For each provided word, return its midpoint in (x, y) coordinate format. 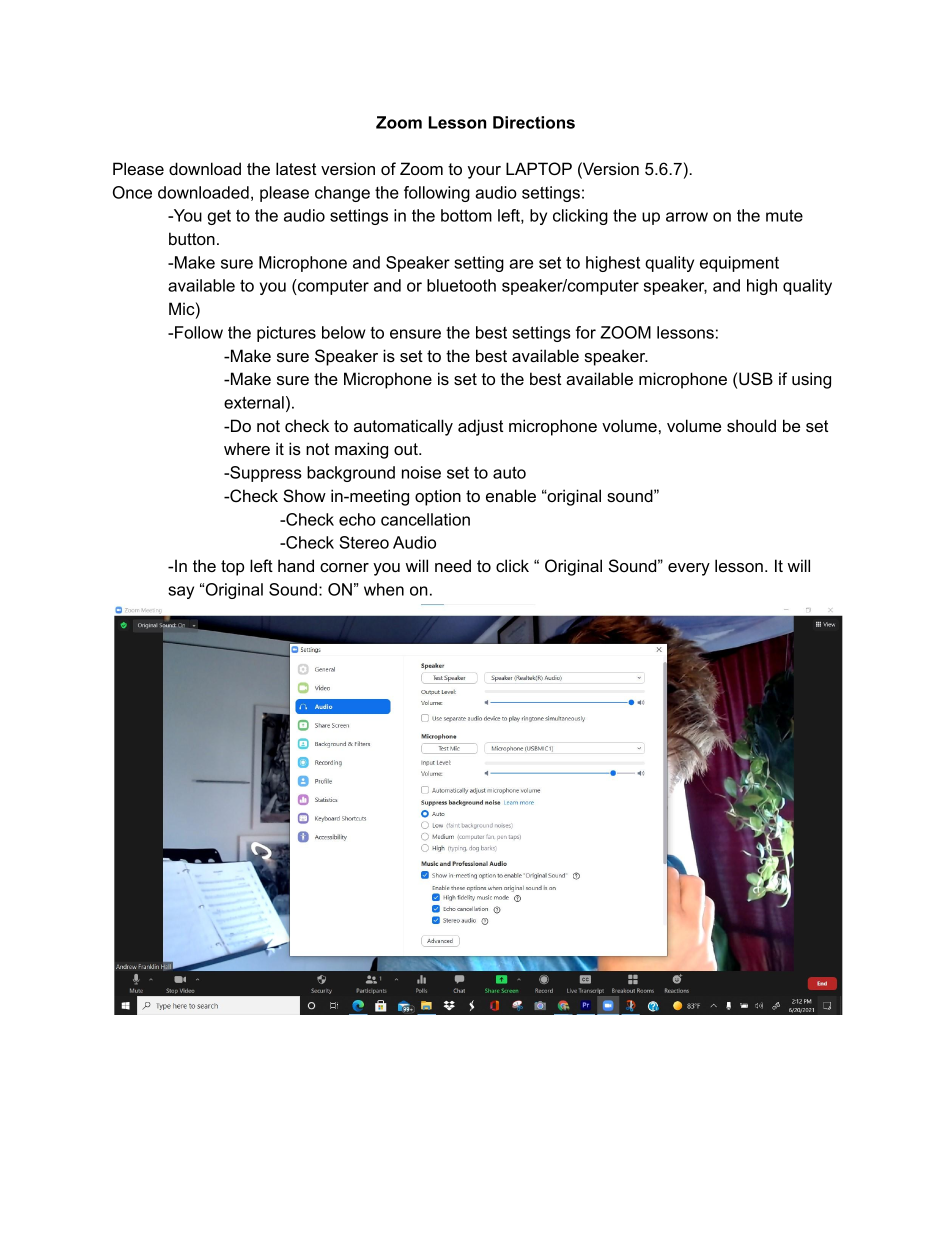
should (751, 425)
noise (421, 472)
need (453, 565)
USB (756, 379)
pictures (286, 334)
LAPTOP (539, 169)
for (586, 332)
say (181, 592)
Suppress (265, 474)
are (521, 264)
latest (296, 168)
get (219, 217)
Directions (534, 122)
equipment (739, 264)
